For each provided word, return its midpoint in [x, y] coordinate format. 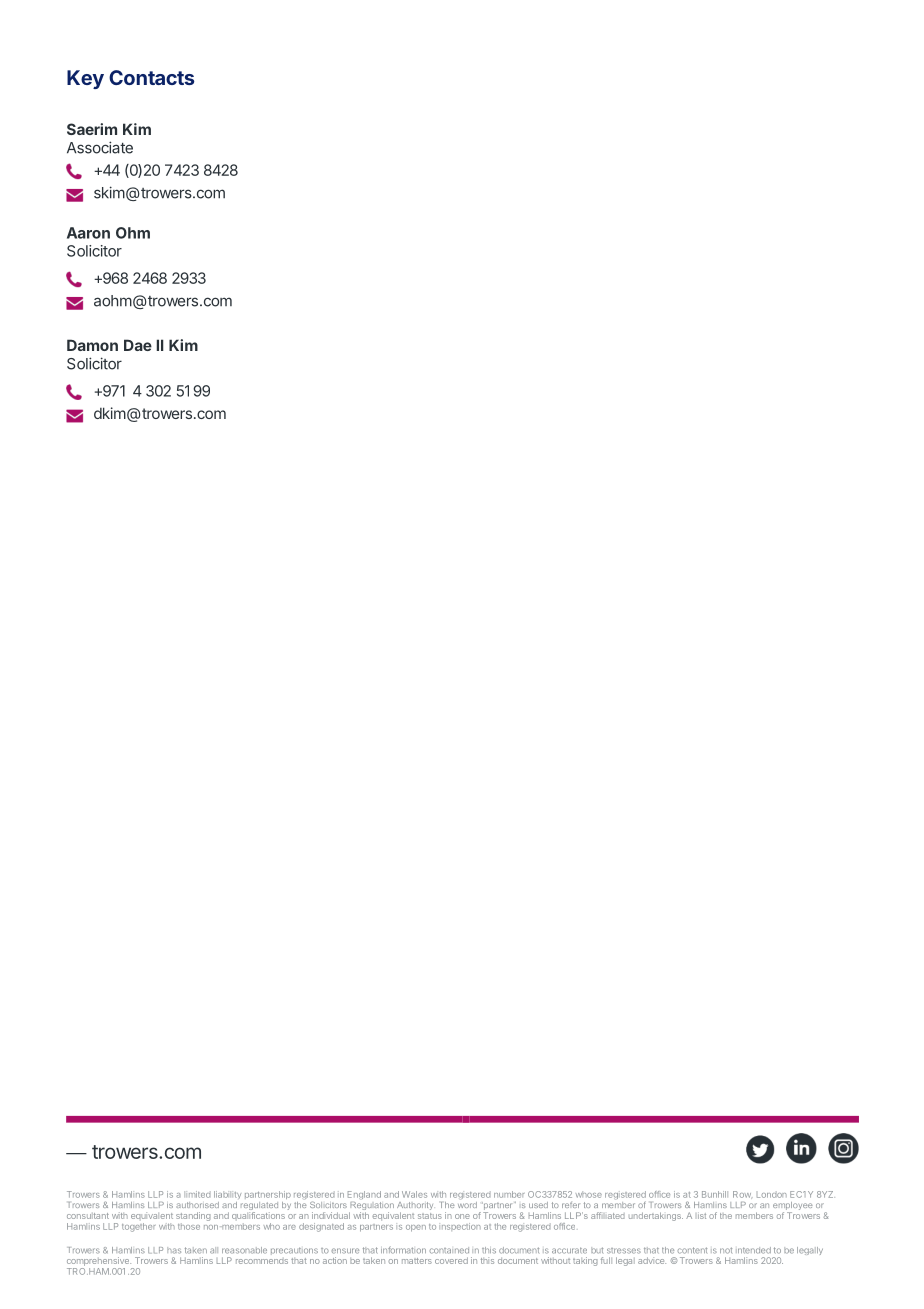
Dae [138, 345]
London [772, 1195]
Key [85, 79]
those [189, 1226]
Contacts [151, 77]
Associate [100, 147]
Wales [414, 1194]
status [430, 1216]
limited [197, 1194]
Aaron [88, 233]
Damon [92, 345]
